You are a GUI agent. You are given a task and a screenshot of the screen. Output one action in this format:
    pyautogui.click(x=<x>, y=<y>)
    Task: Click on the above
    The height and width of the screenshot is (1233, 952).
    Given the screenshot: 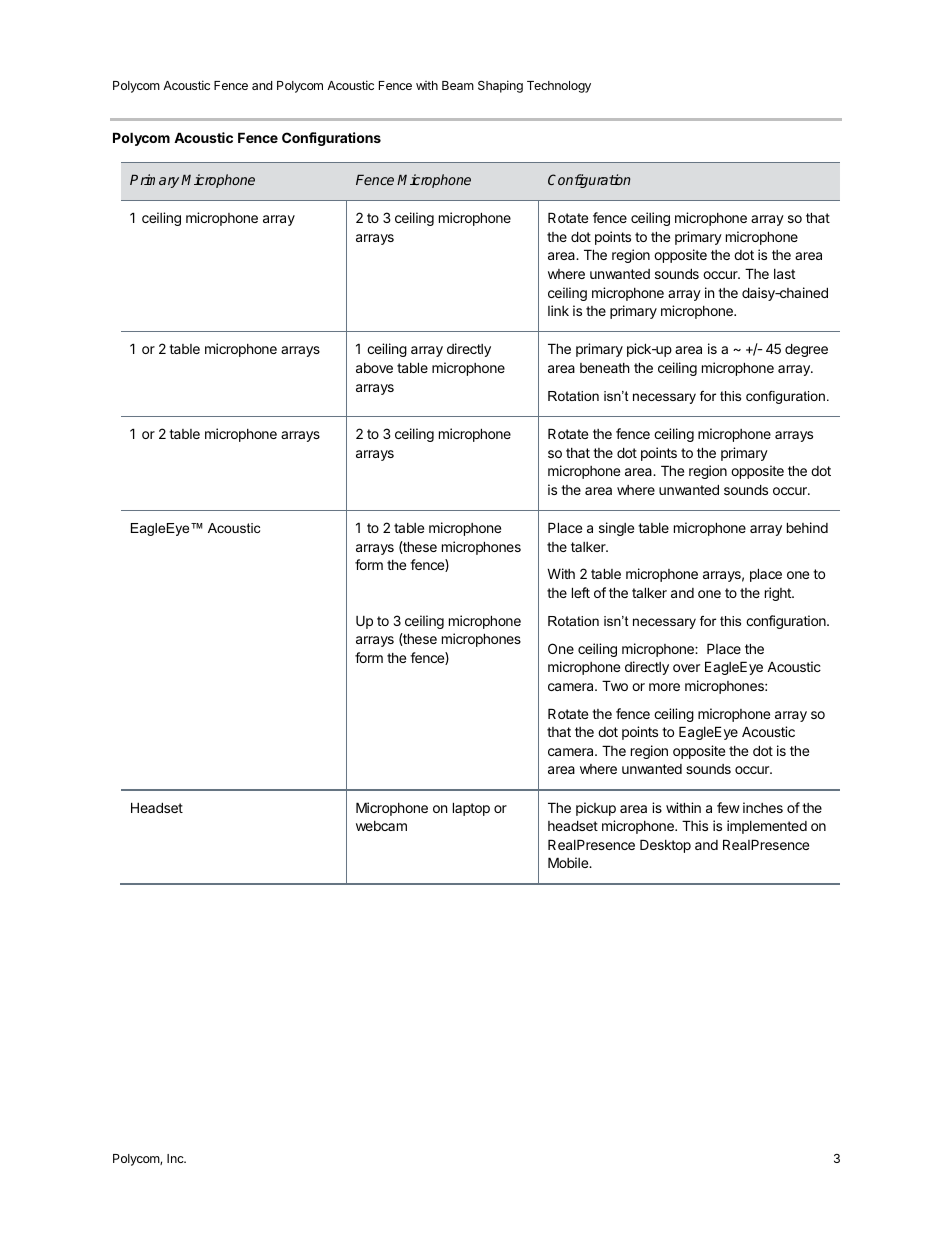 What is the action you would take?
    pyautogui.click(x=374, y=368)
